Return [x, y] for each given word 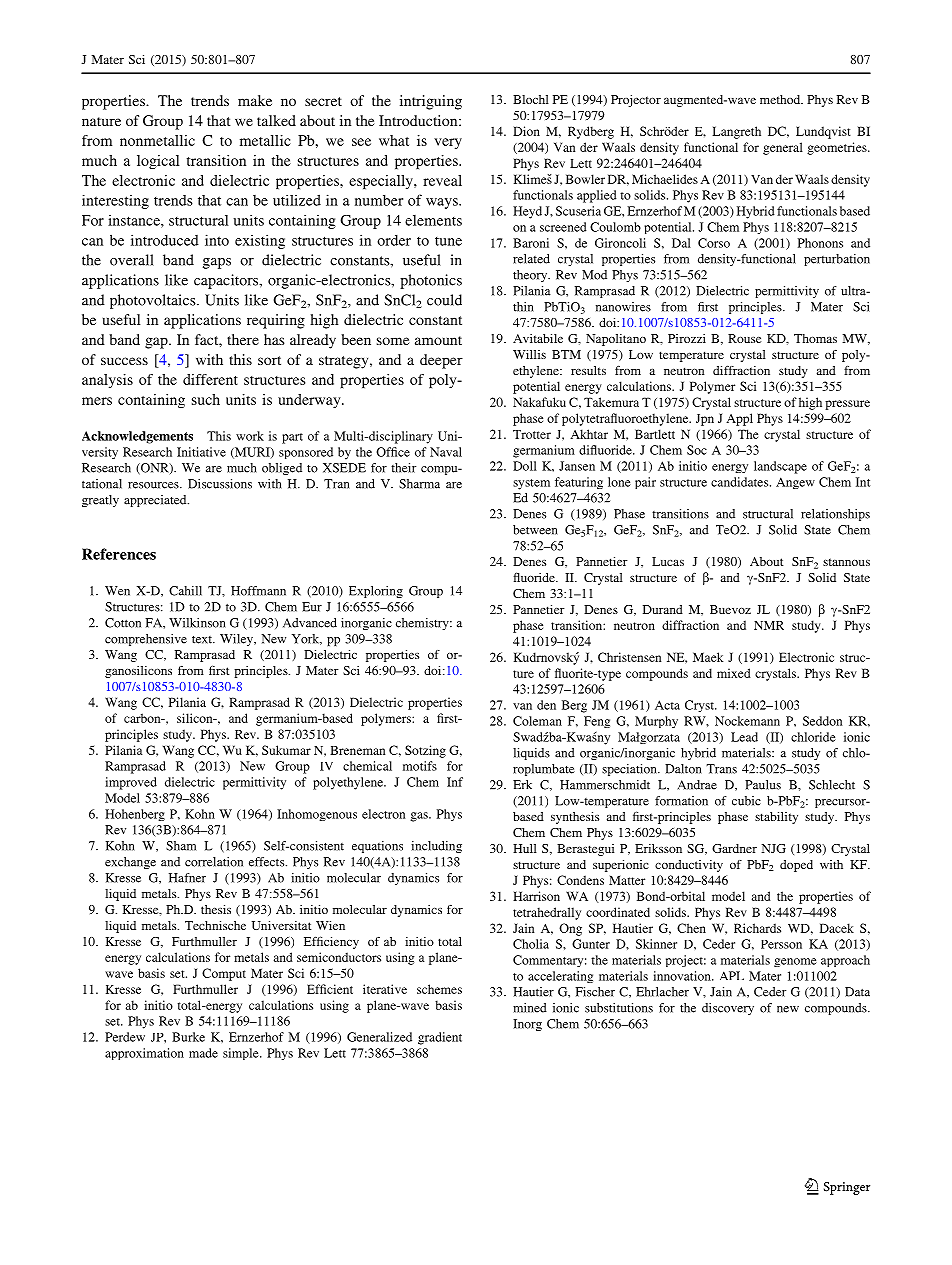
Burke [188, 1037]
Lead [744, 737]
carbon [143, 718]
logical [158, 162]
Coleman [537, 721]
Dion [526, 131]
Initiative [201, 452]
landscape [780, 467]
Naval [446, 452]
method [781, 99]
